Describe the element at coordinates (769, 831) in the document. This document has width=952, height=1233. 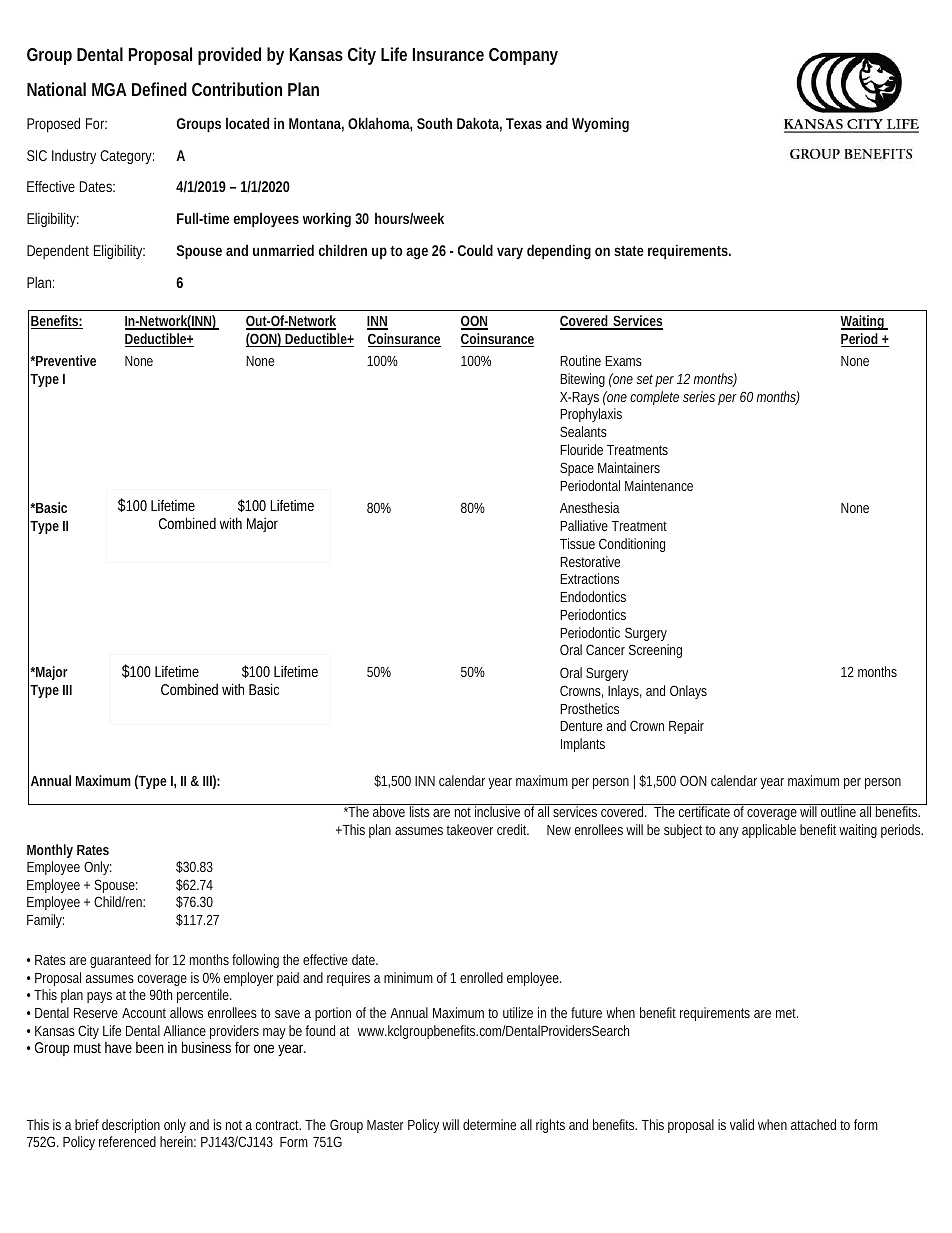
I see `applicable` at that location.
